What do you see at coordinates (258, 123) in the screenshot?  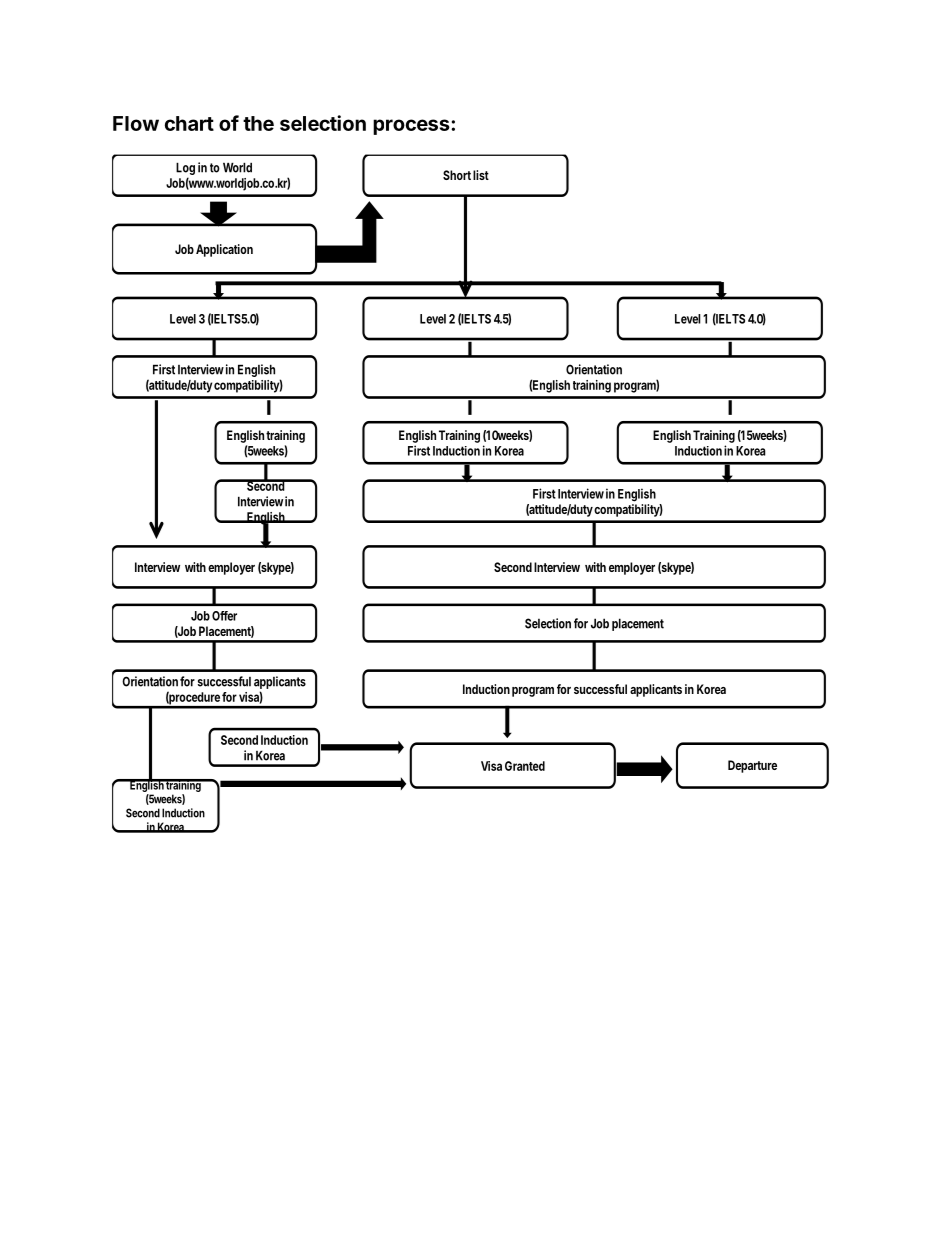 I see `the` at bounding box center [258, 123].
